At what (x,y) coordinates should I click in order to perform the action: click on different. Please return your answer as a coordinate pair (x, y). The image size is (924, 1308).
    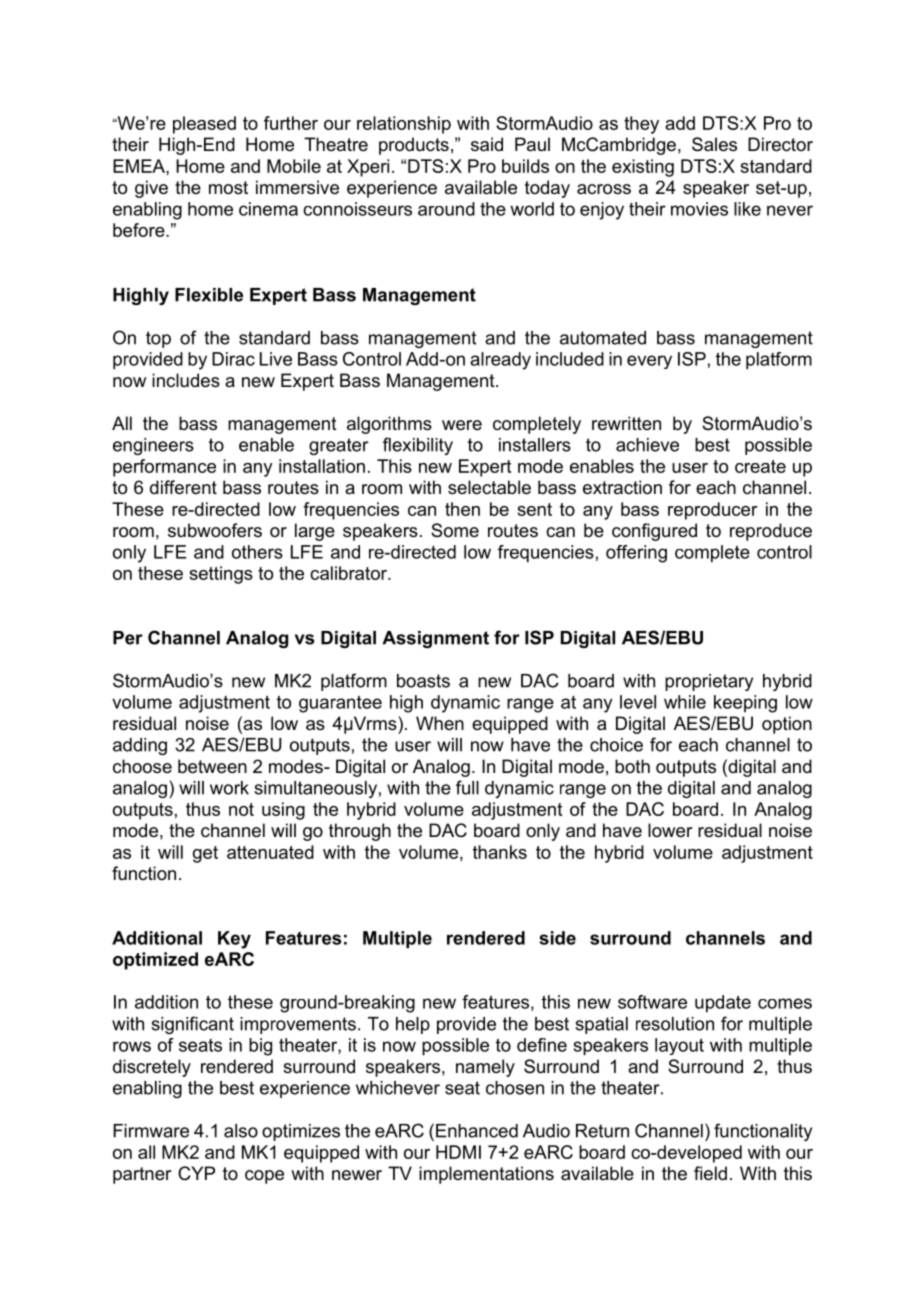
    Looking at the image, I should click on (183, 487).
